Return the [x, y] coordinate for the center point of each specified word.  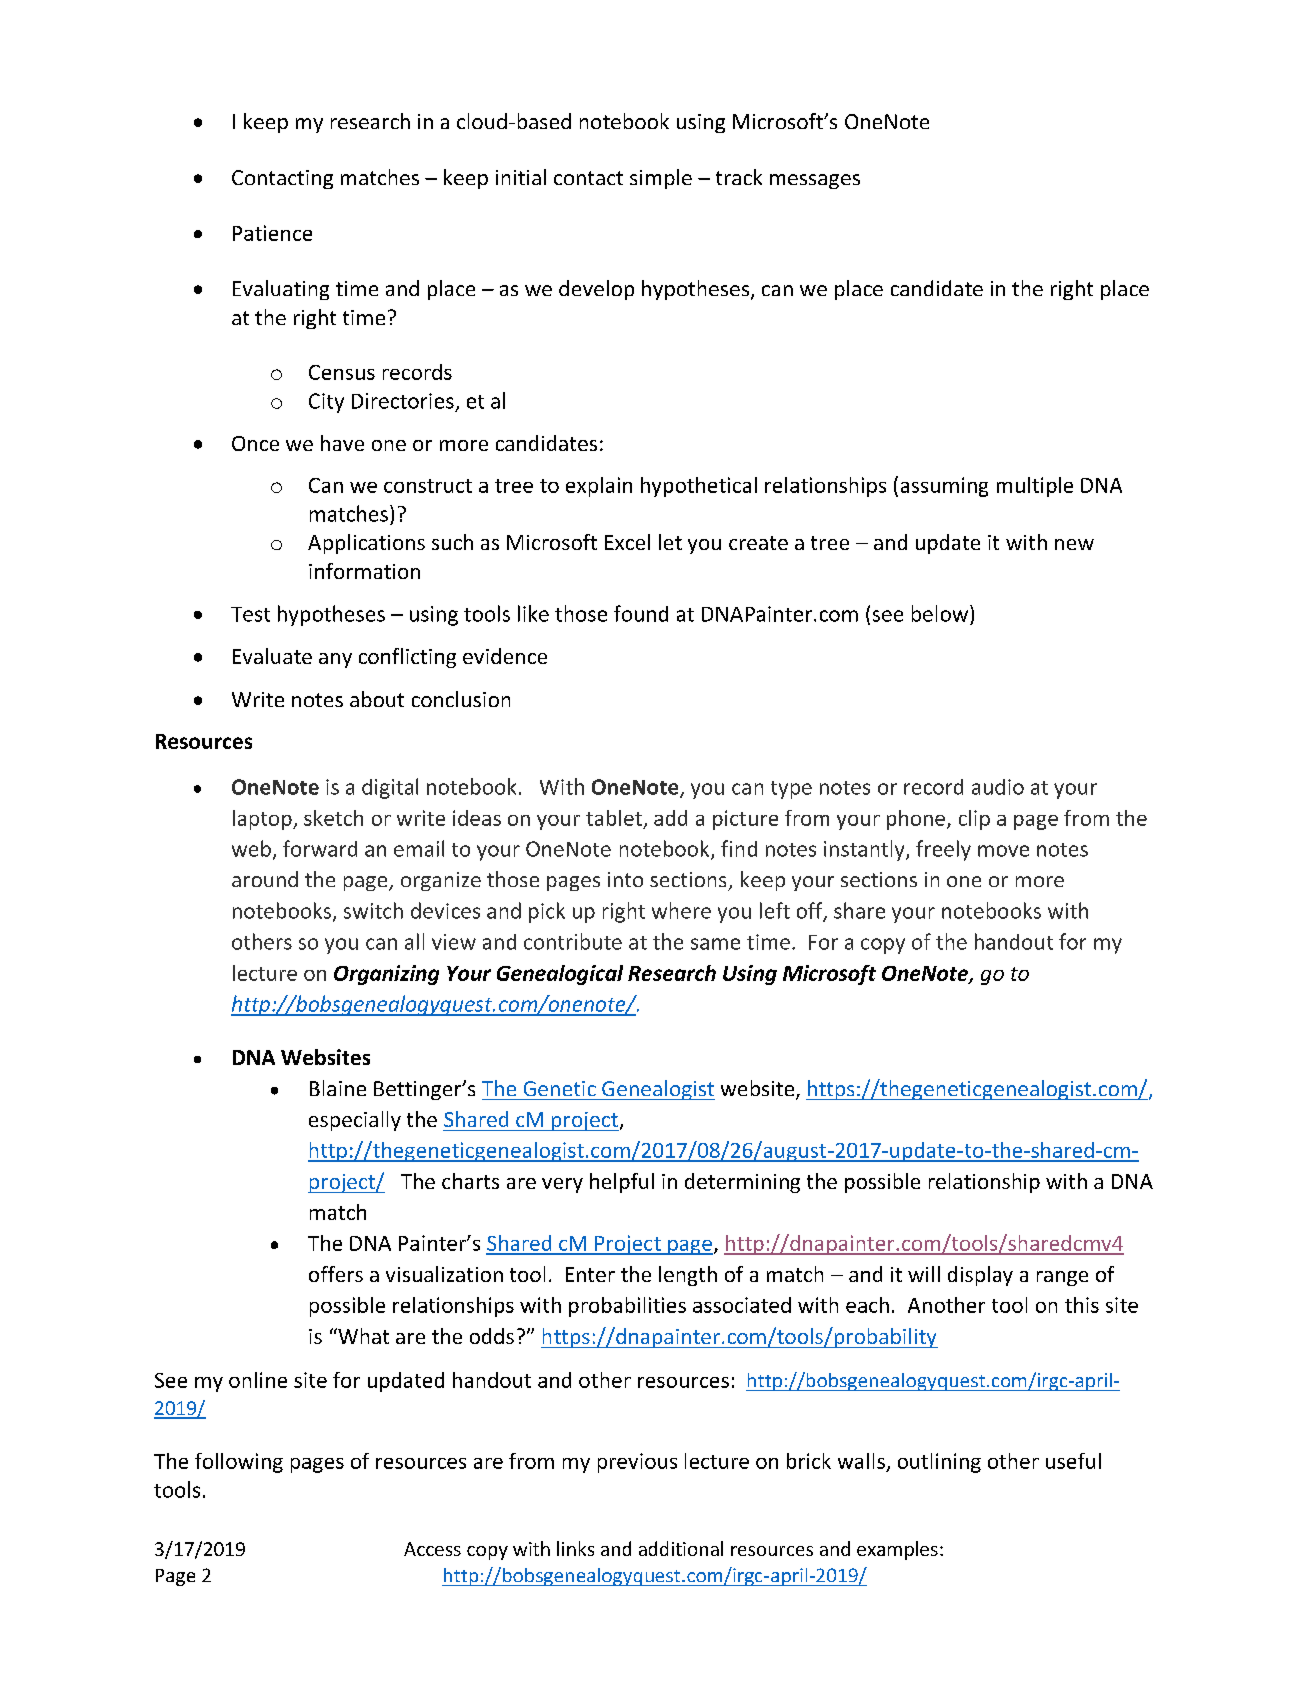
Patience [272, 233]
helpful [622, 1183]
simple [661, 179]
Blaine [338, 1088]
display [980, 1276]
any [335, 660]
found [641, 613]
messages [815, 181]
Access [432, 1549]
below [941, 613]
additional [681, 1548]
